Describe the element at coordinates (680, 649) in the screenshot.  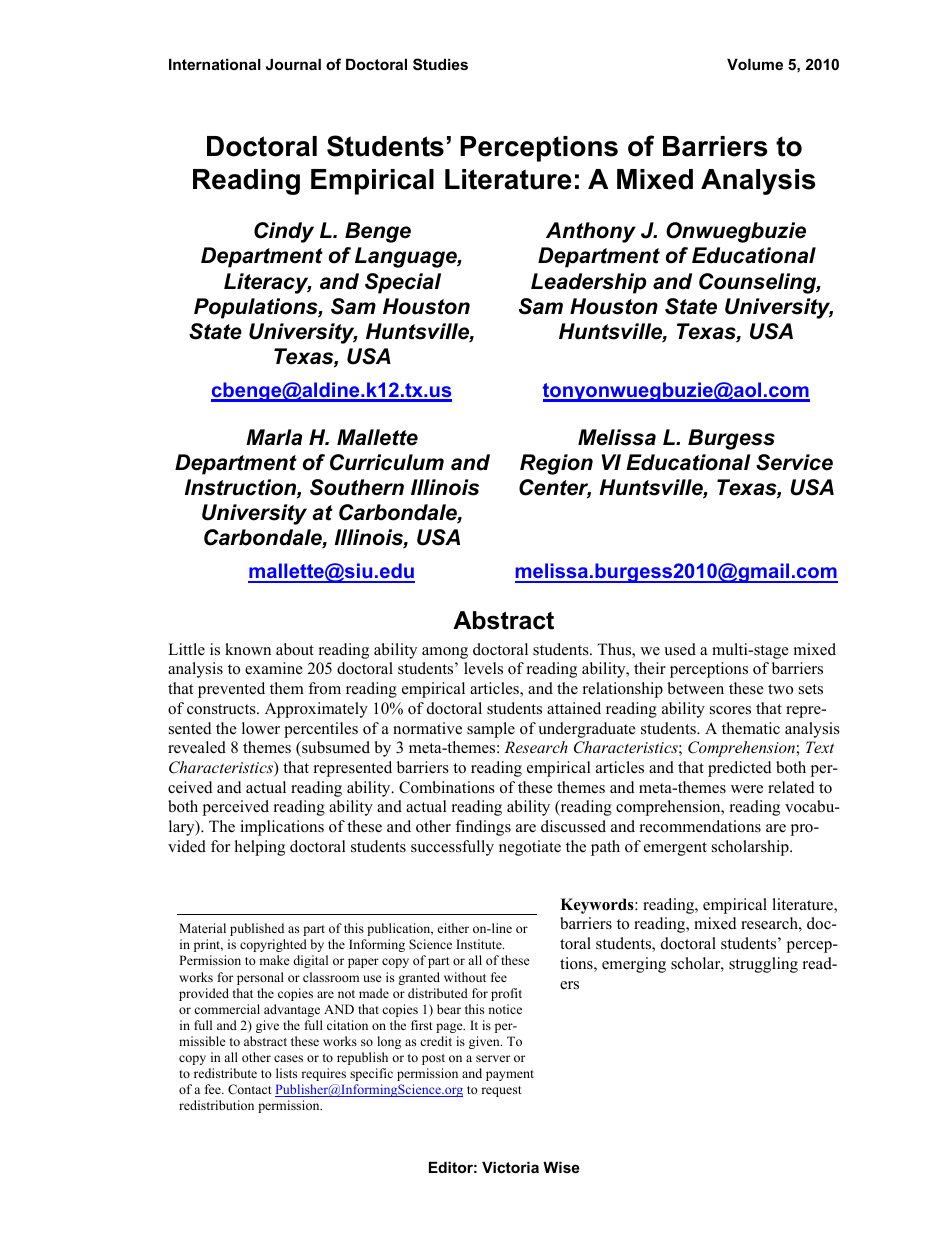
I see `used` at that location.
